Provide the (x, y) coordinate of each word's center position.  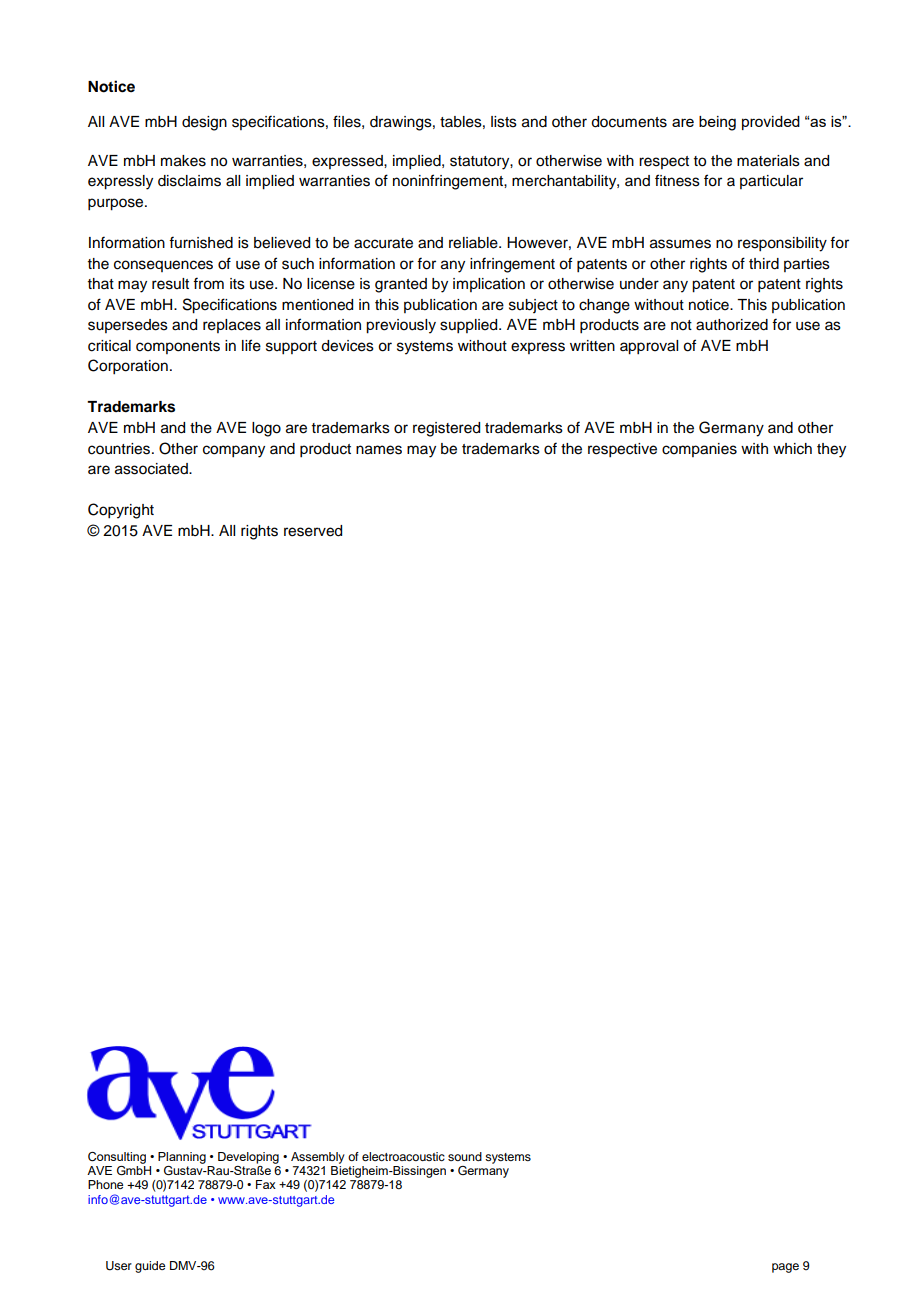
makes (183, 161)
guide (150, 1267)
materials (768, 161)
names (379, 450)
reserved (313, 531)
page (785, 1268)
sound (465, 1156)
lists (504, 122)
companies (699, 450)
